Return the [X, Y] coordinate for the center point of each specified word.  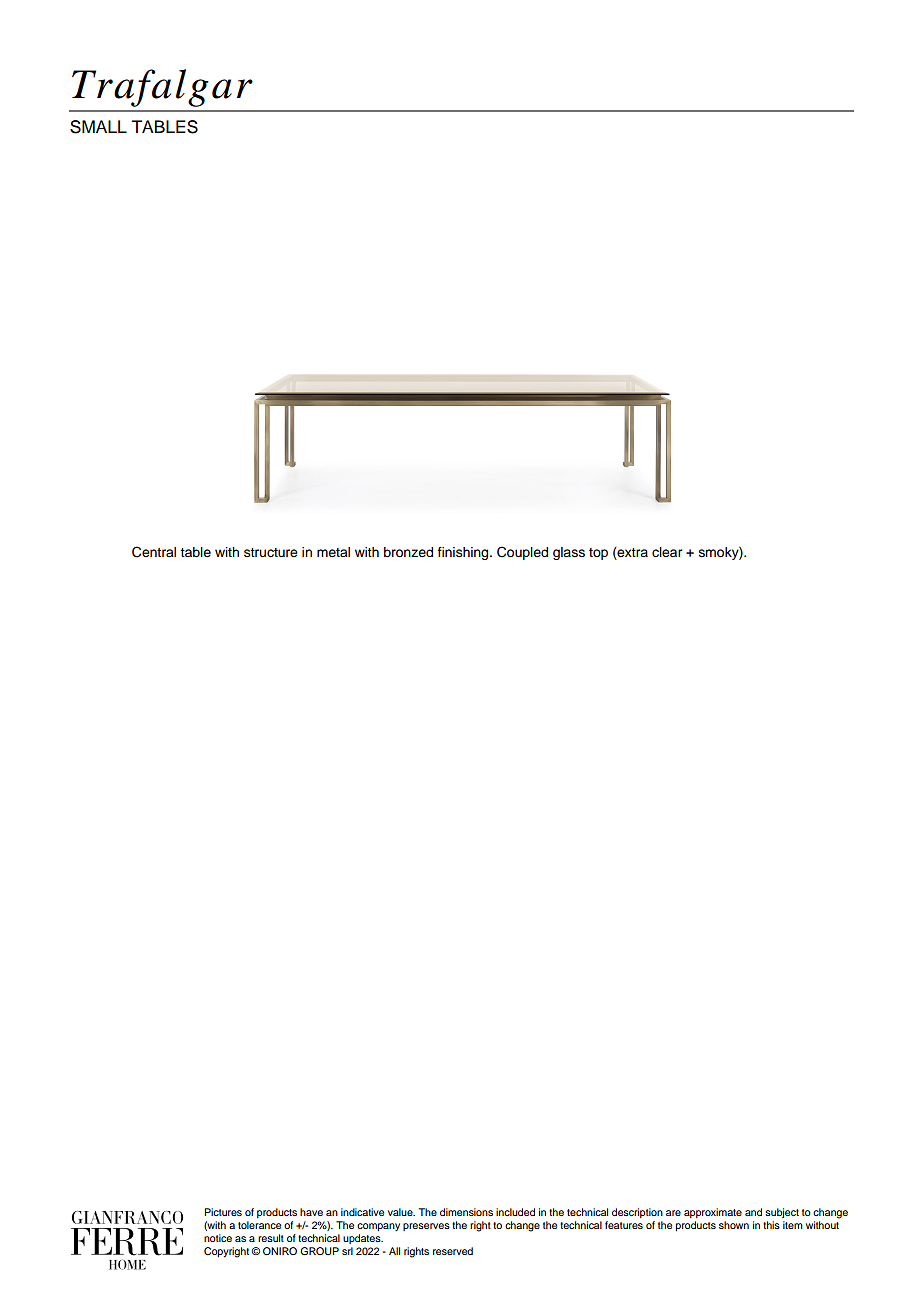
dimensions [466, 1212]
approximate [713, 1213]
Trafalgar [162, 88]
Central [154, 552]
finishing [464, 553]
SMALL [98, 127]
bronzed [408, 552]
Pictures [223, 1212]
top [598, 554]
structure [271, 553]
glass [569, 553]
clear [667, 552]
